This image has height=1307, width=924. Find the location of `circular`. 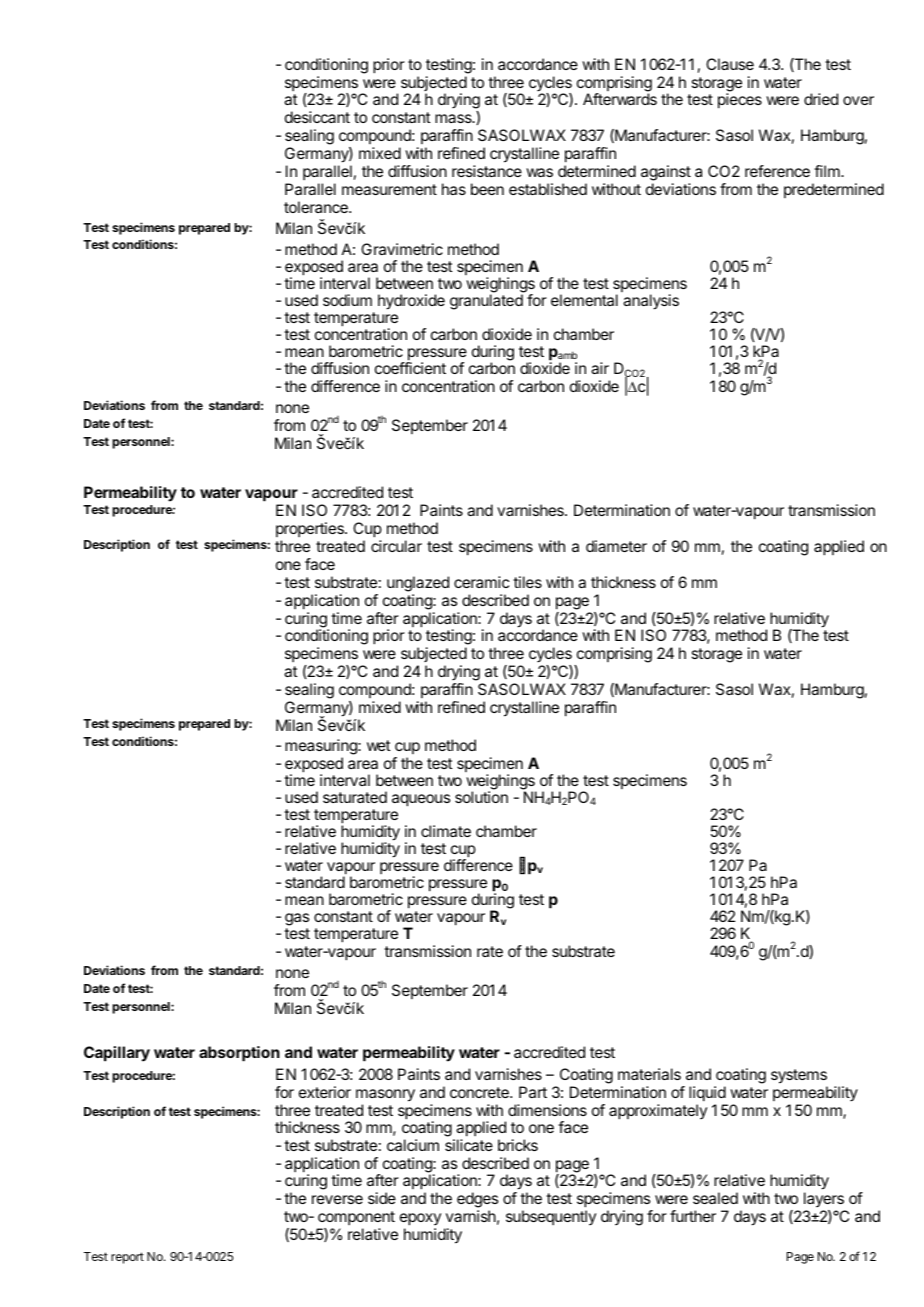

circular is located at coordinates (396, 546).
